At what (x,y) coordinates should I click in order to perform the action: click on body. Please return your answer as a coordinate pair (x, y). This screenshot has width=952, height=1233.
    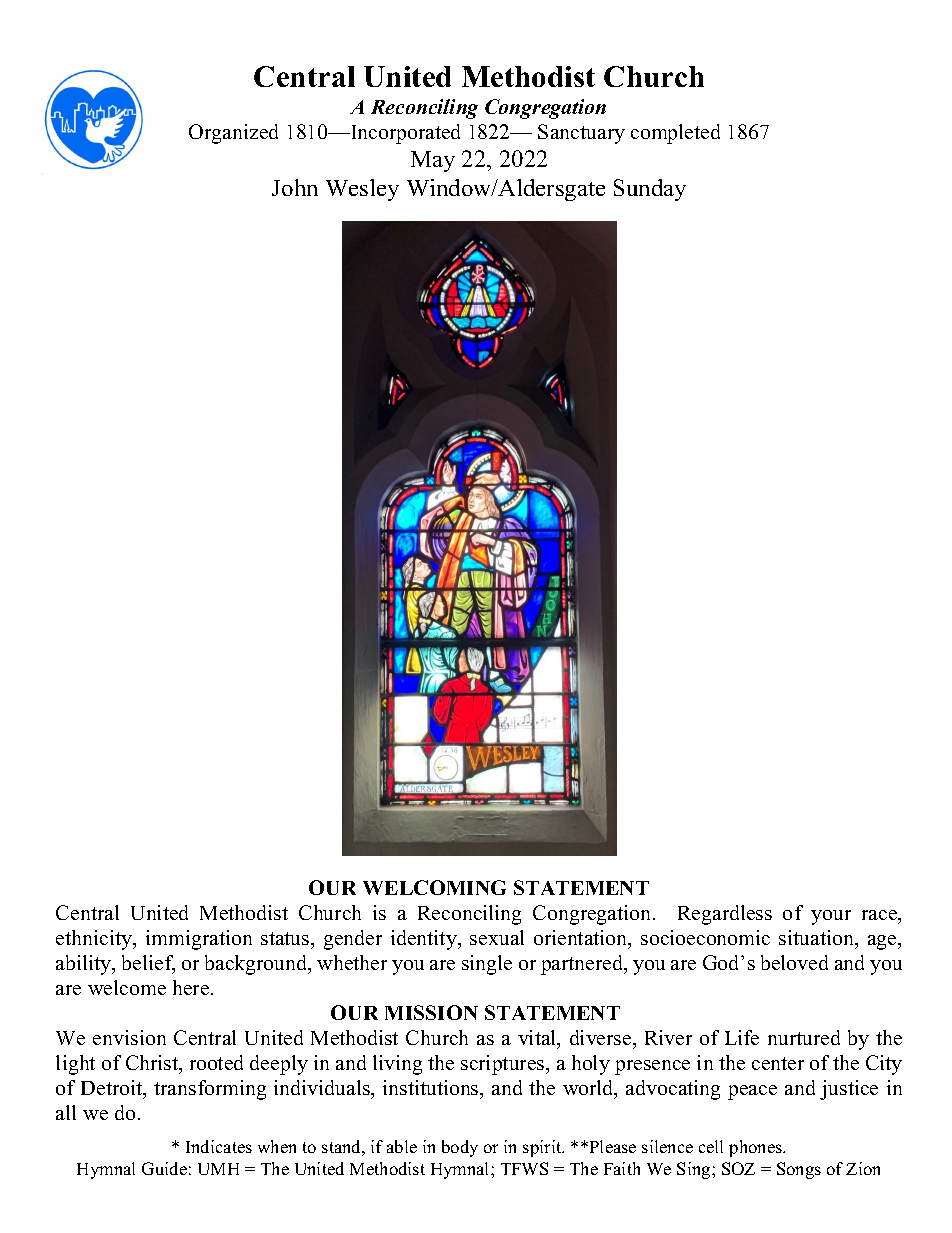
    Looking at the image, I should click on (460, 1148).
